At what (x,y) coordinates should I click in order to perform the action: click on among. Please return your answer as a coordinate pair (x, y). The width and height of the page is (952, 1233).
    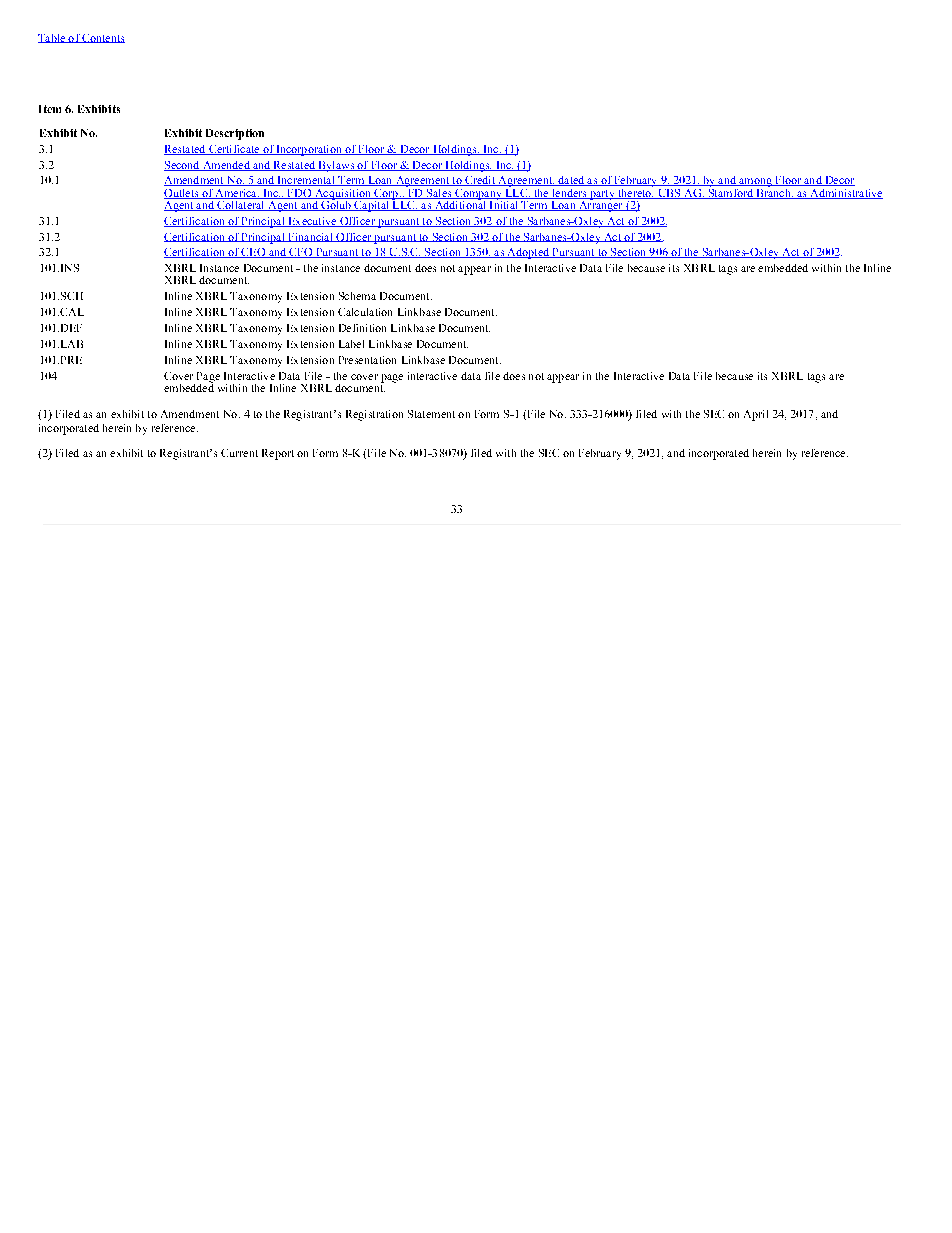
    Looking at the image, I should click on (755, 184).
